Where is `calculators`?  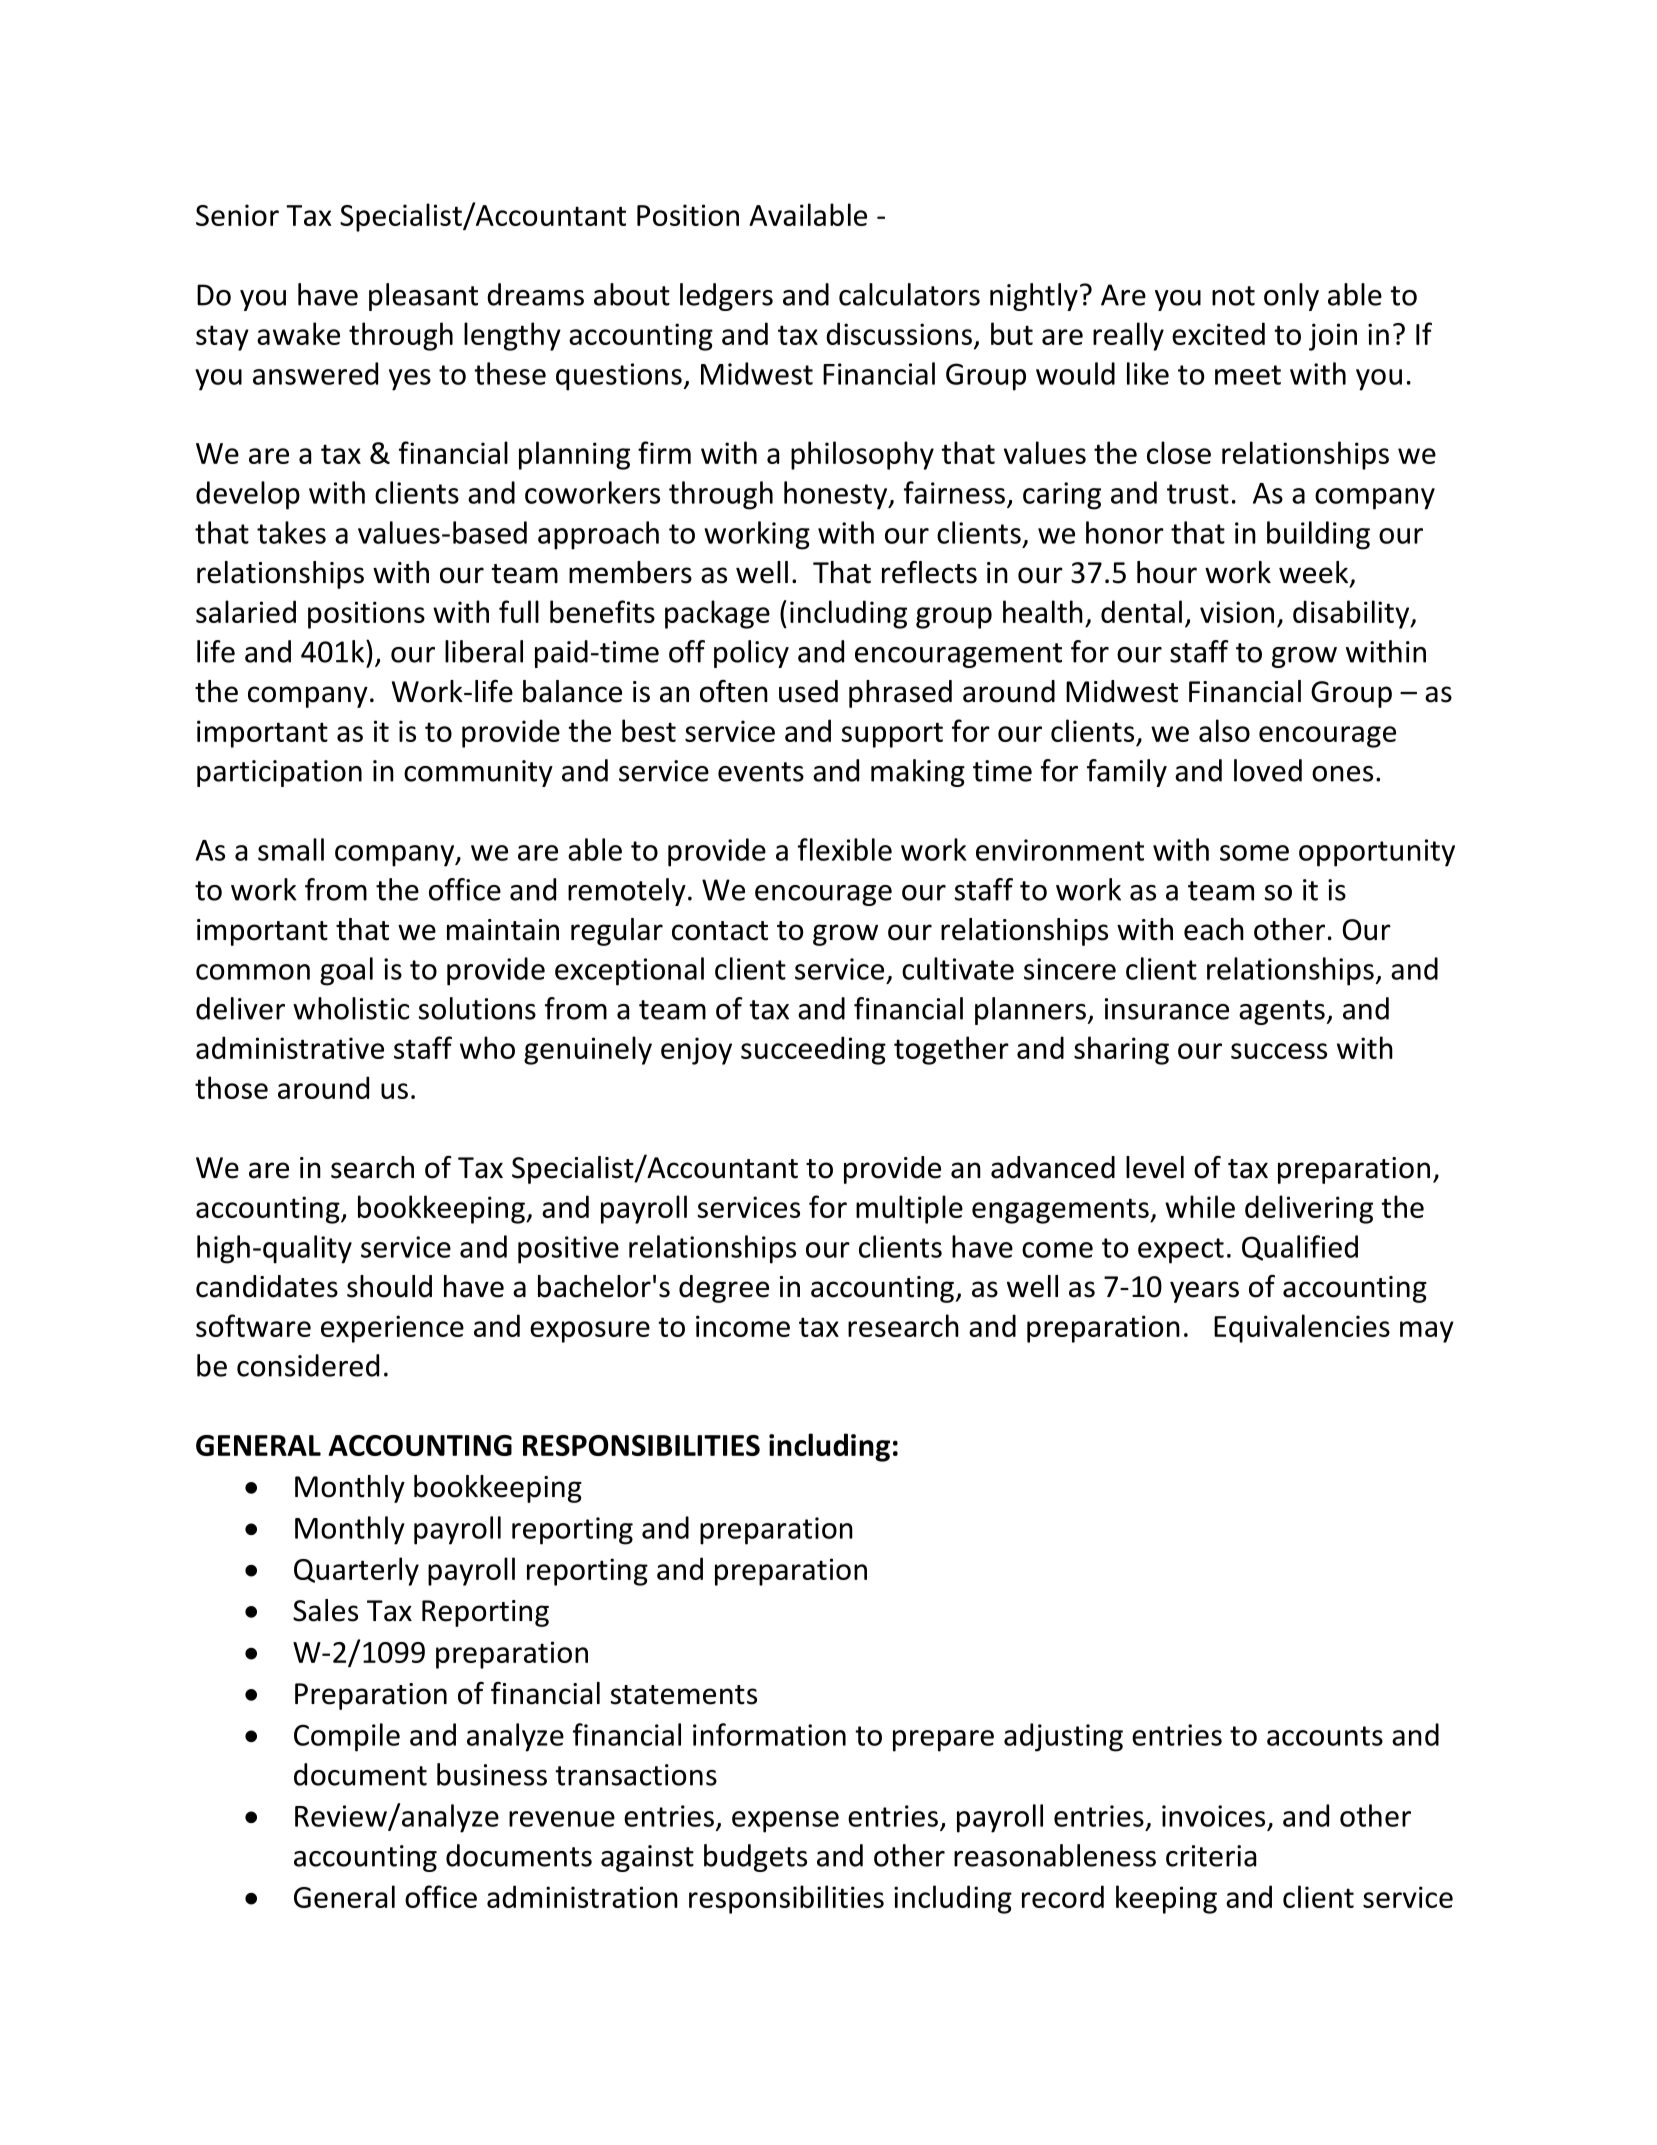
calculators is located at coordinates (909, 294).
